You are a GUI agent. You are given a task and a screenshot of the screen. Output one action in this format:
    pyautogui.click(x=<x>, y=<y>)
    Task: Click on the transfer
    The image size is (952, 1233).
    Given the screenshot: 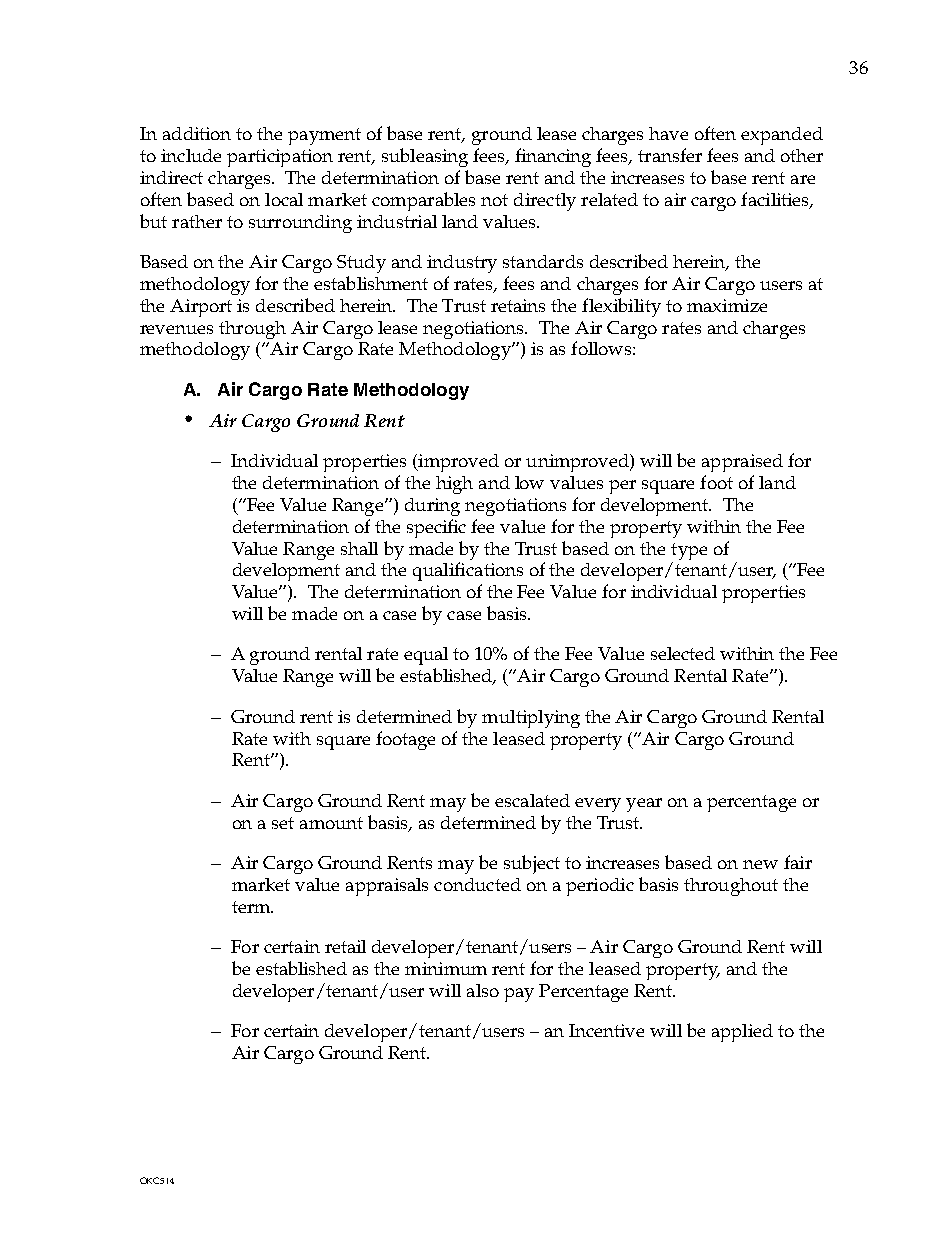 What is the action you would take?
    pyautogui.click(x=670, y=155)
